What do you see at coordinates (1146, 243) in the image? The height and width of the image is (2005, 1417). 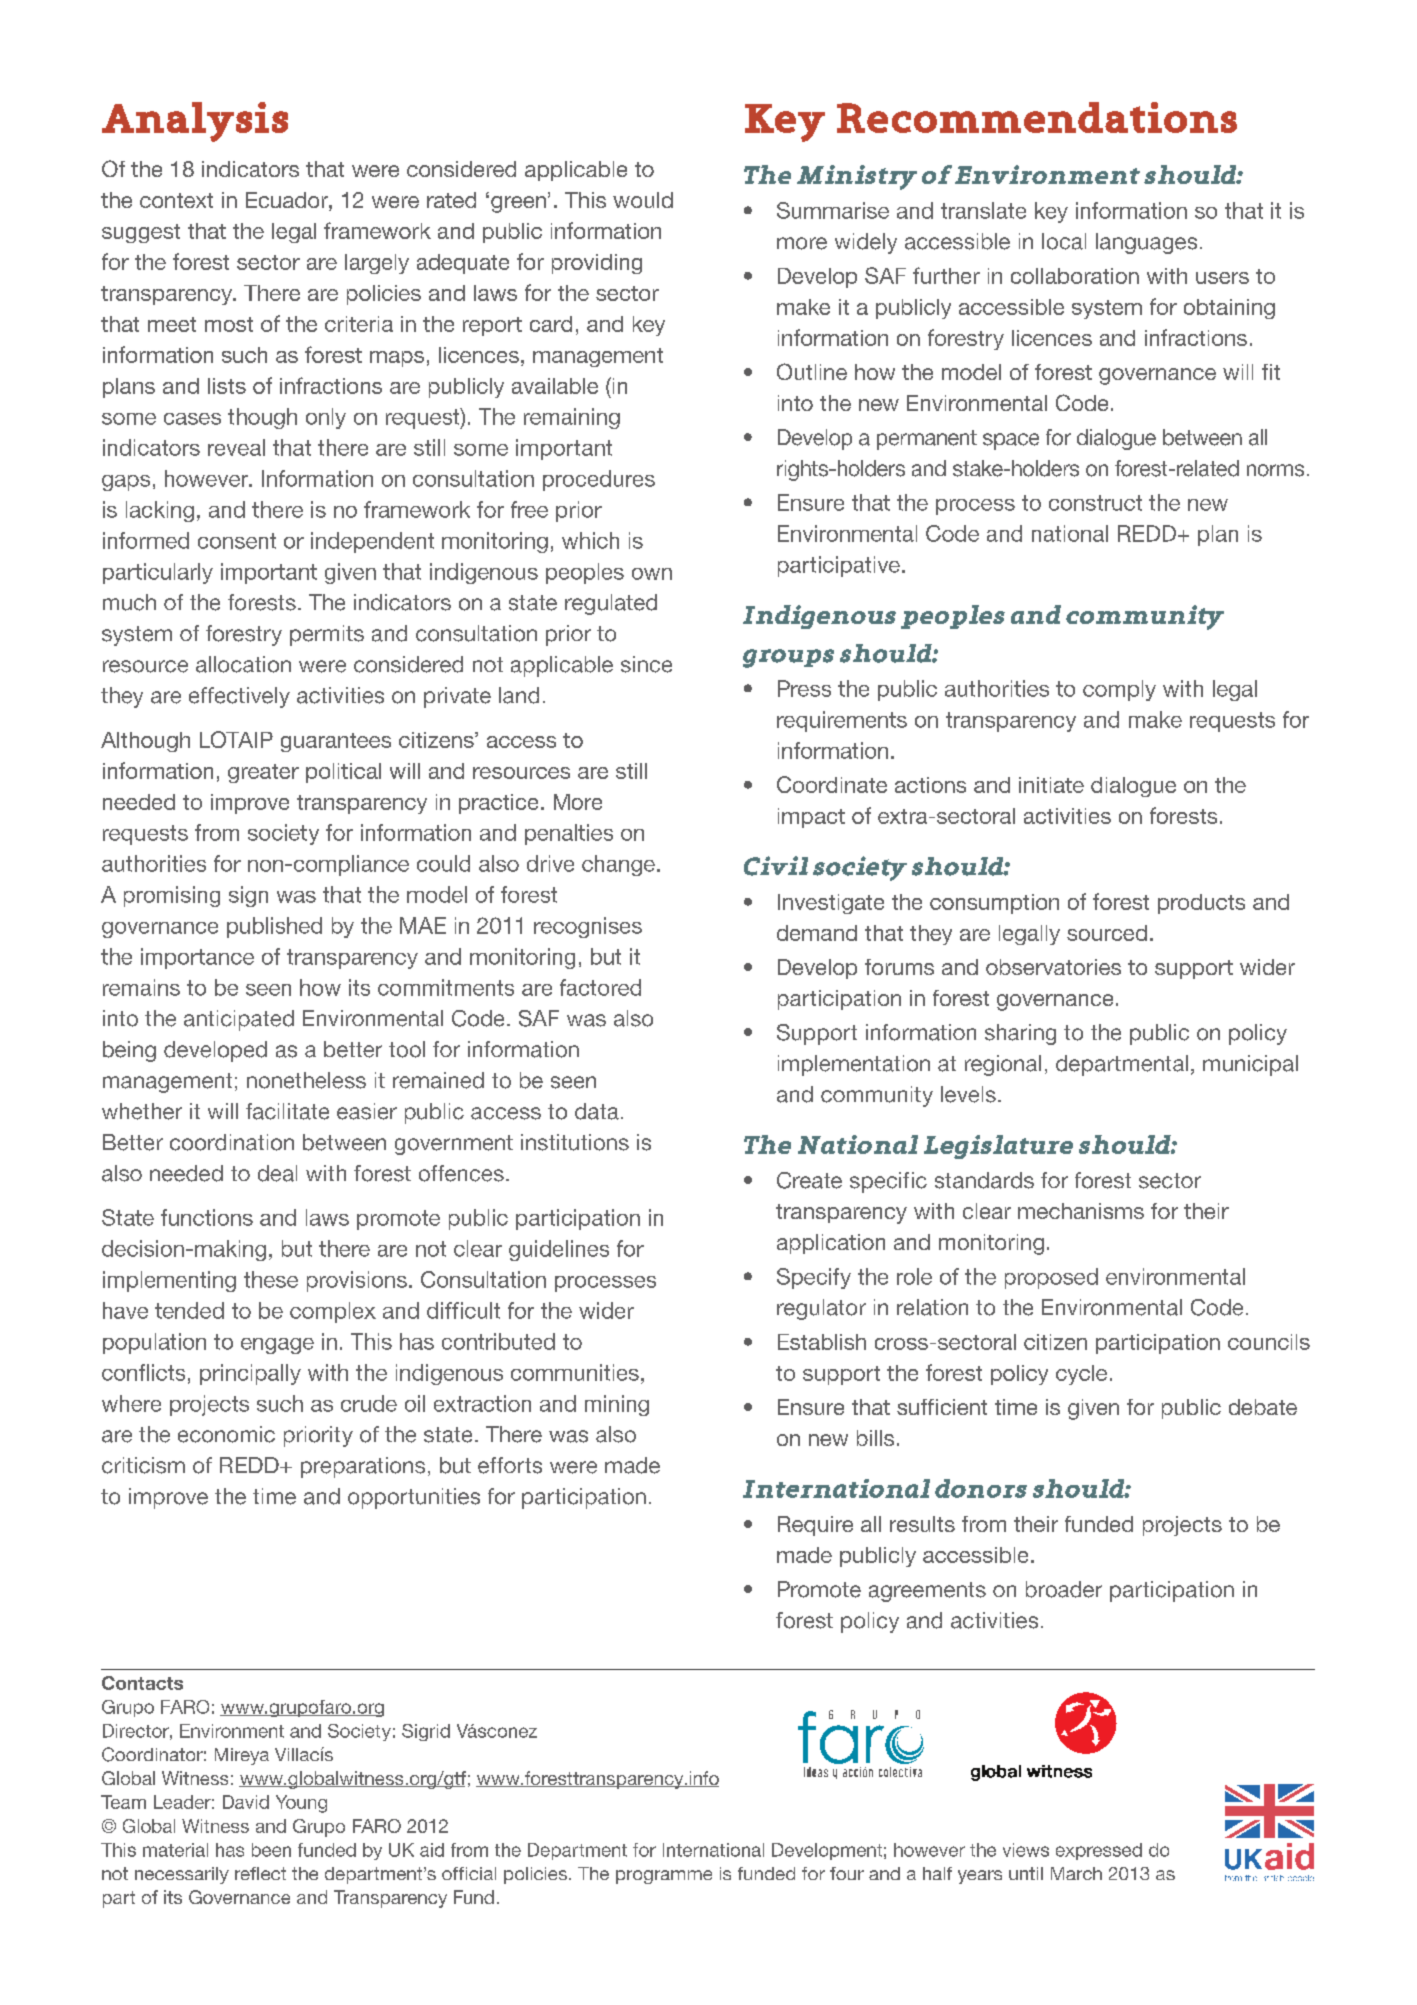 I see `languages` at bounding box center [1146, 243].
